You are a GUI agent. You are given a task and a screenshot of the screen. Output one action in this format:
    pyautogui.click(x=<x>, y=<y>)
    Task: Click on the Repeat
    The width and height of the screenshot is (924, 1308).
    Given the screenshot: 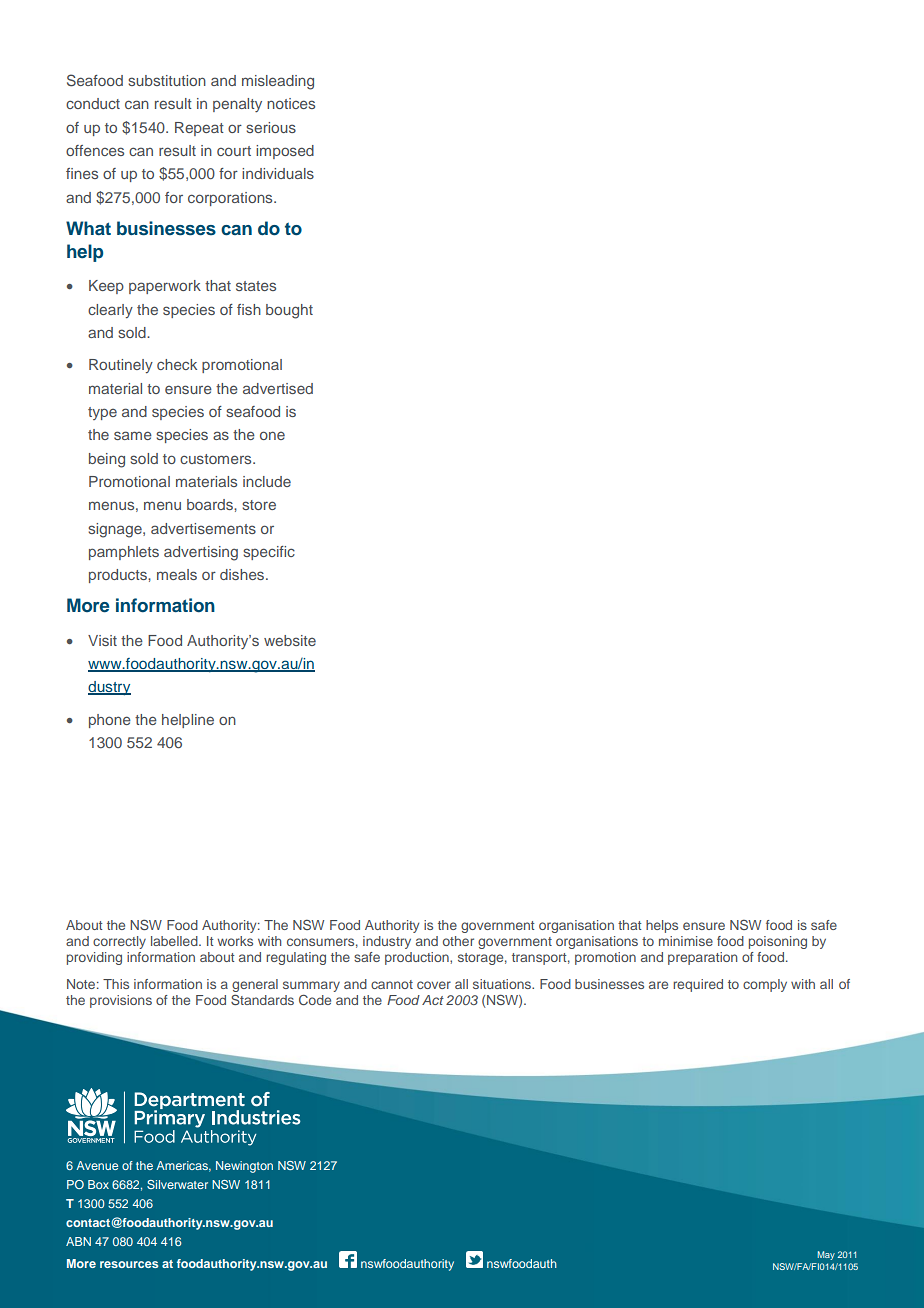 What is the action you would take?
    pyautogui.click(x=199, y=129)
